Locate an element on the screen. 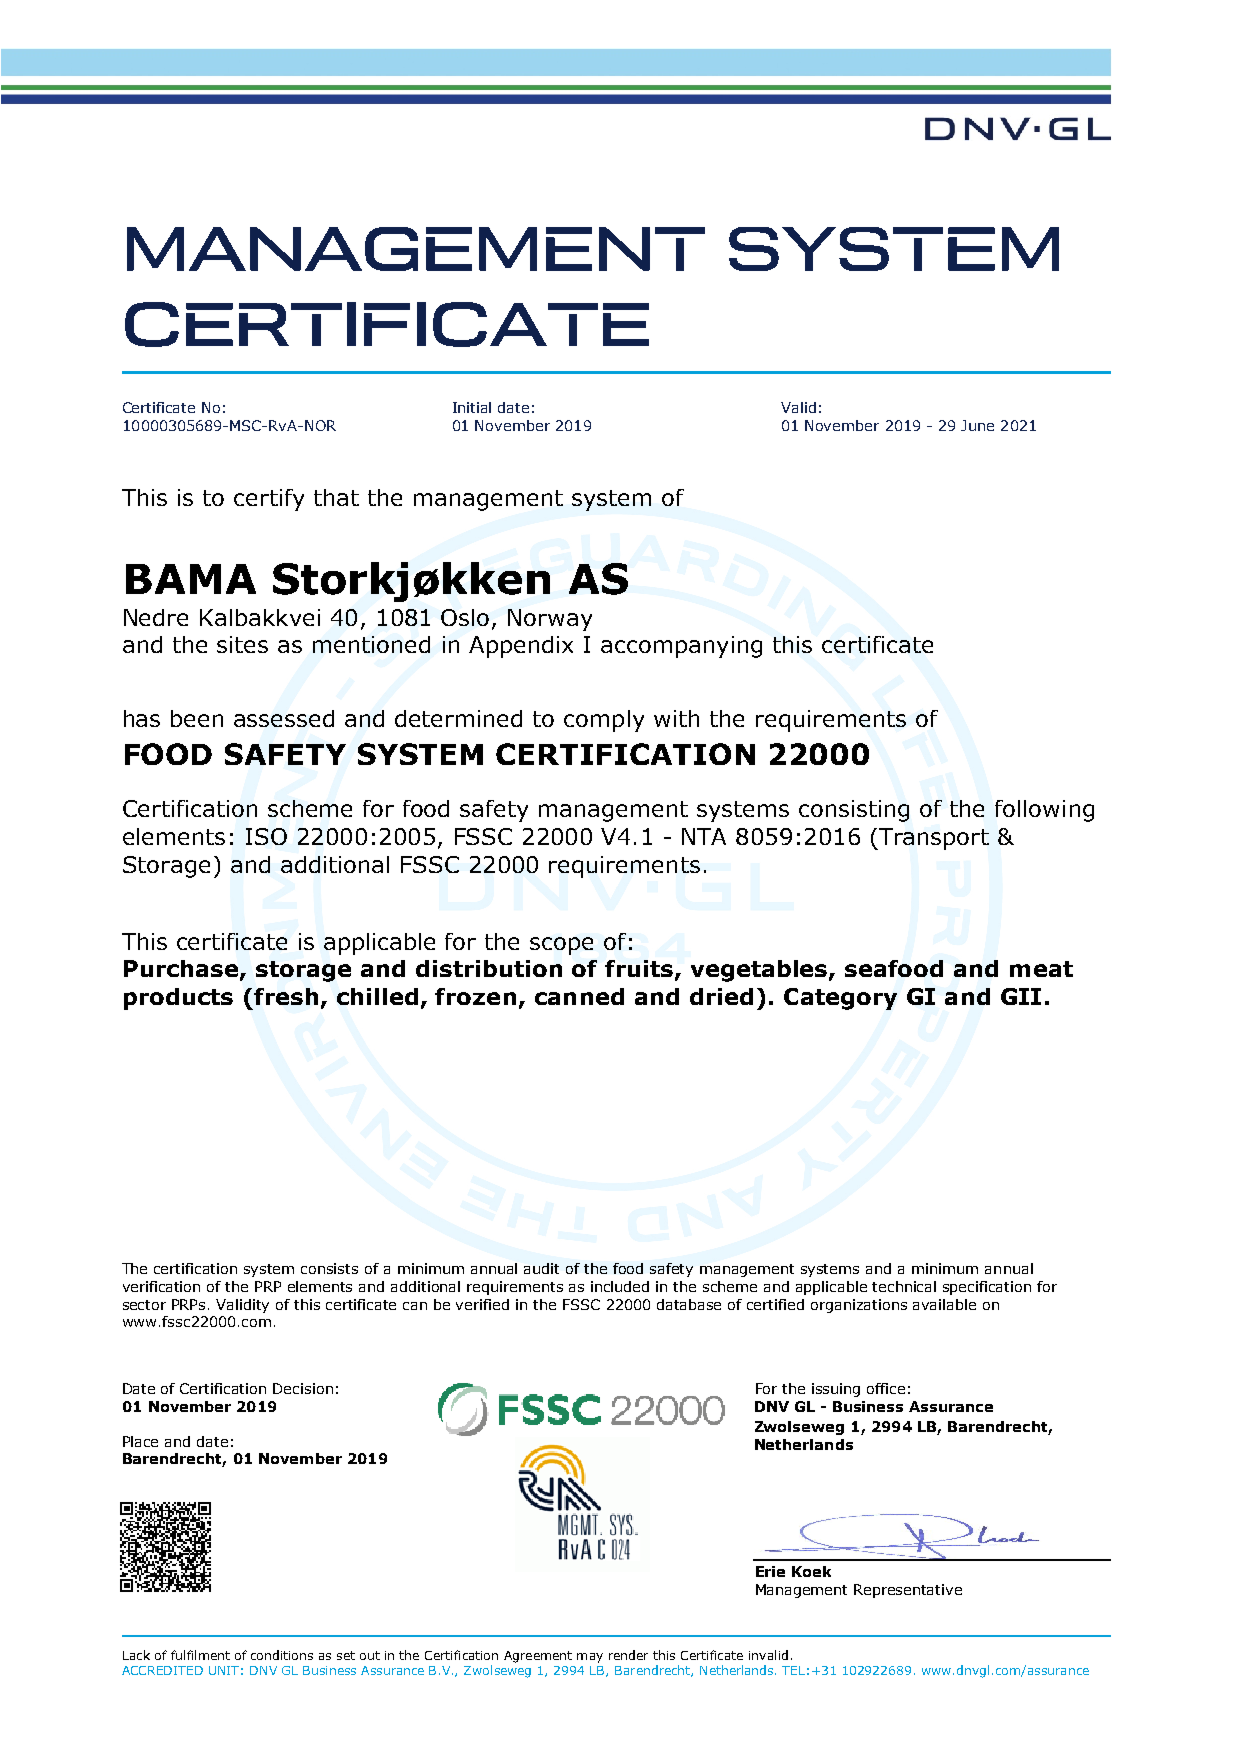 The image size is (1233, 1744). may is located at coordinates (590, 1658).
